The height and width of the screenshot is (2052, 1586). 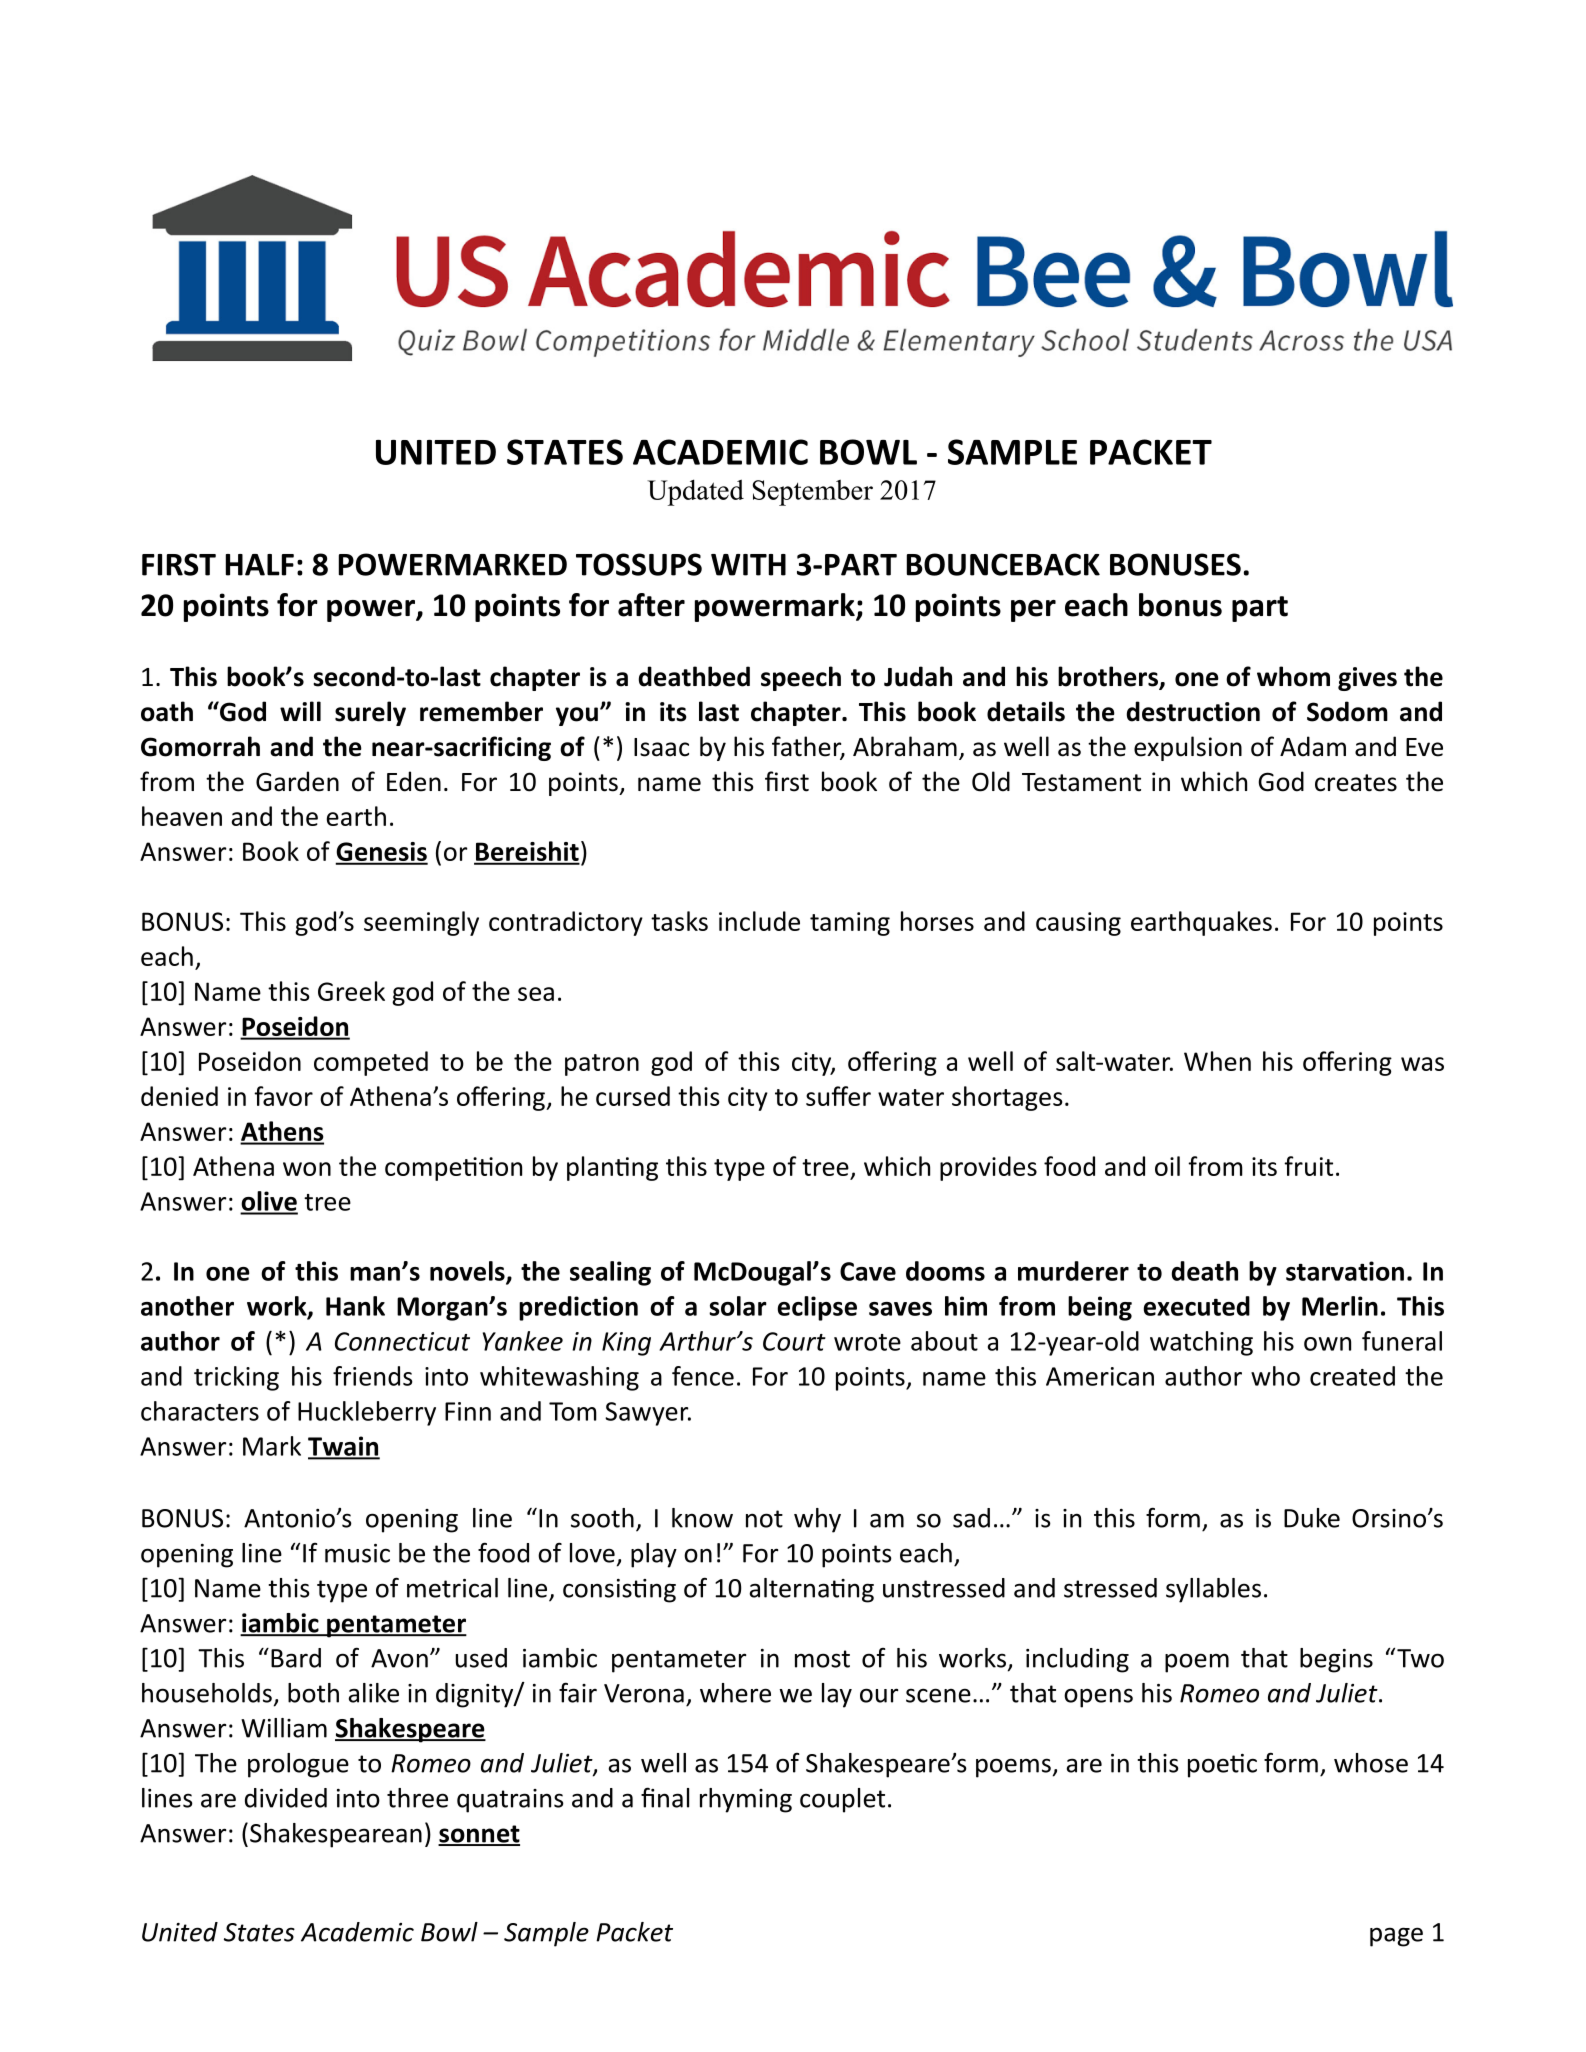 I want to click on Duke, so click(x=1312, y=1518).
